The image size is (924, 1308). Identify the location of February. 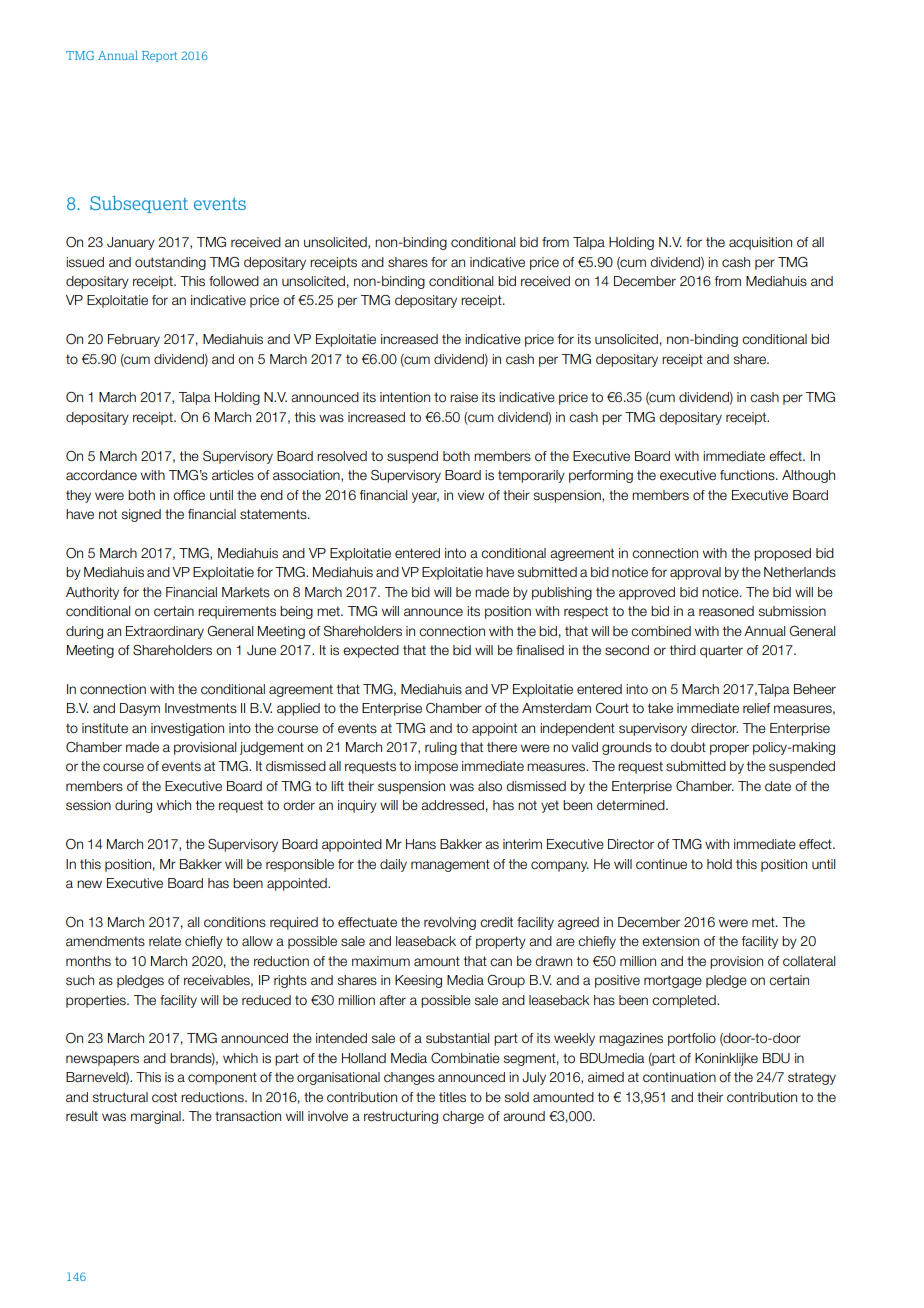
(134, 340).
